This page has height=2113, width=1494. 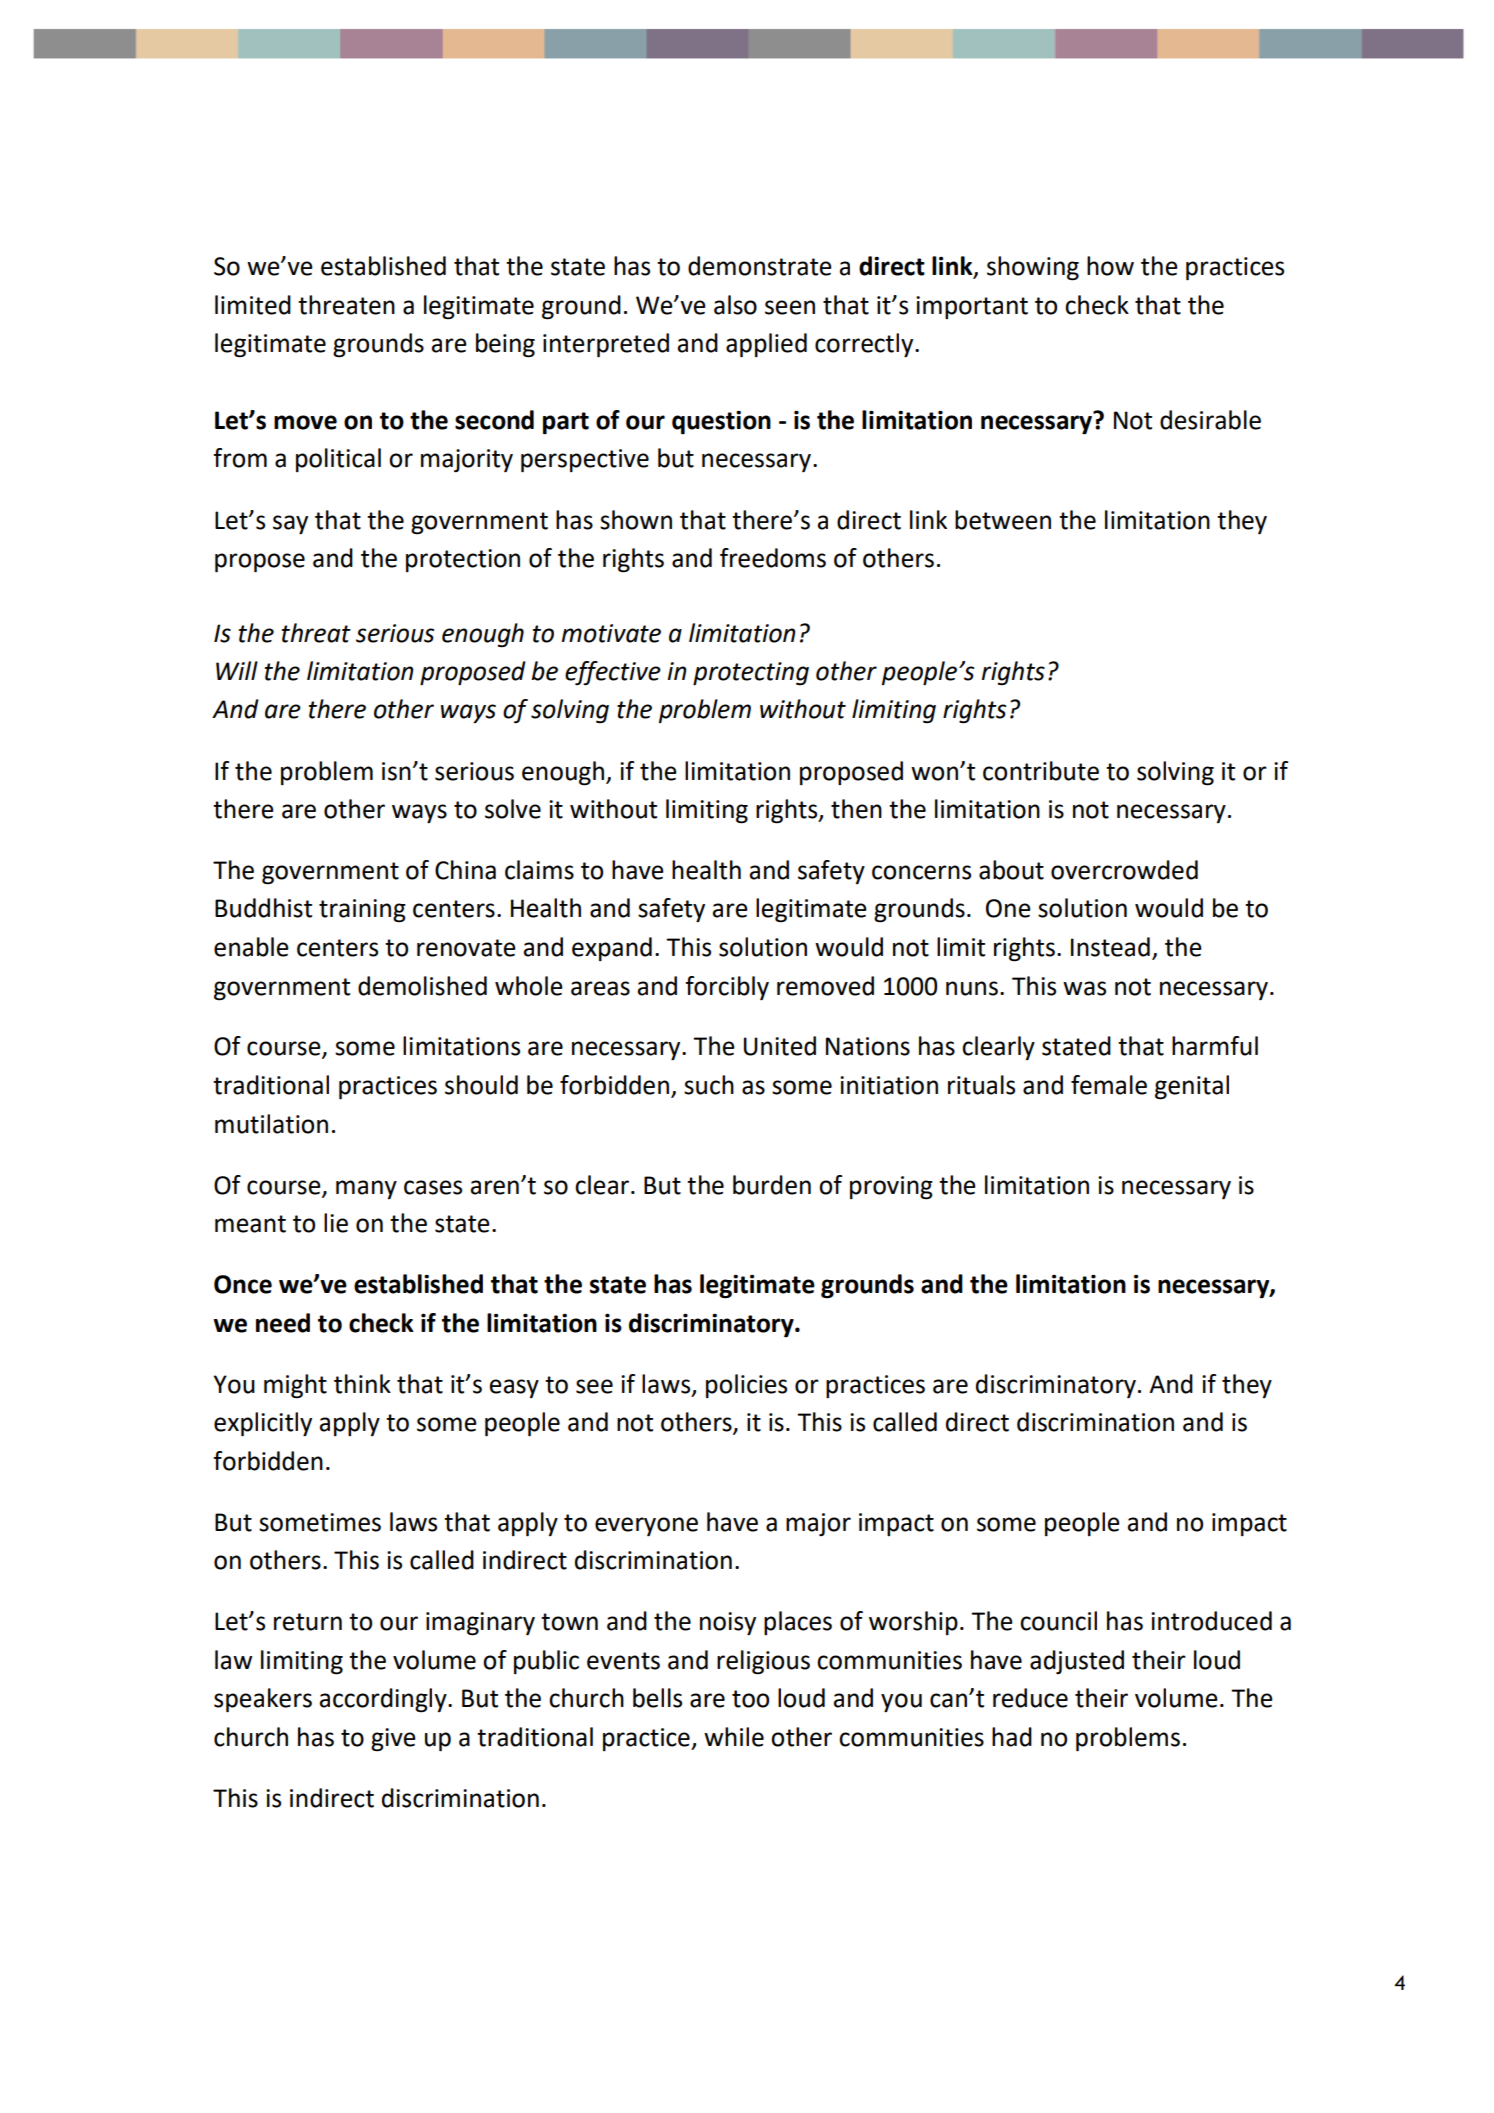 What do you see at coordinates (750, 1699) in the page?
I see `too` at bounding box center [750, 1699].
